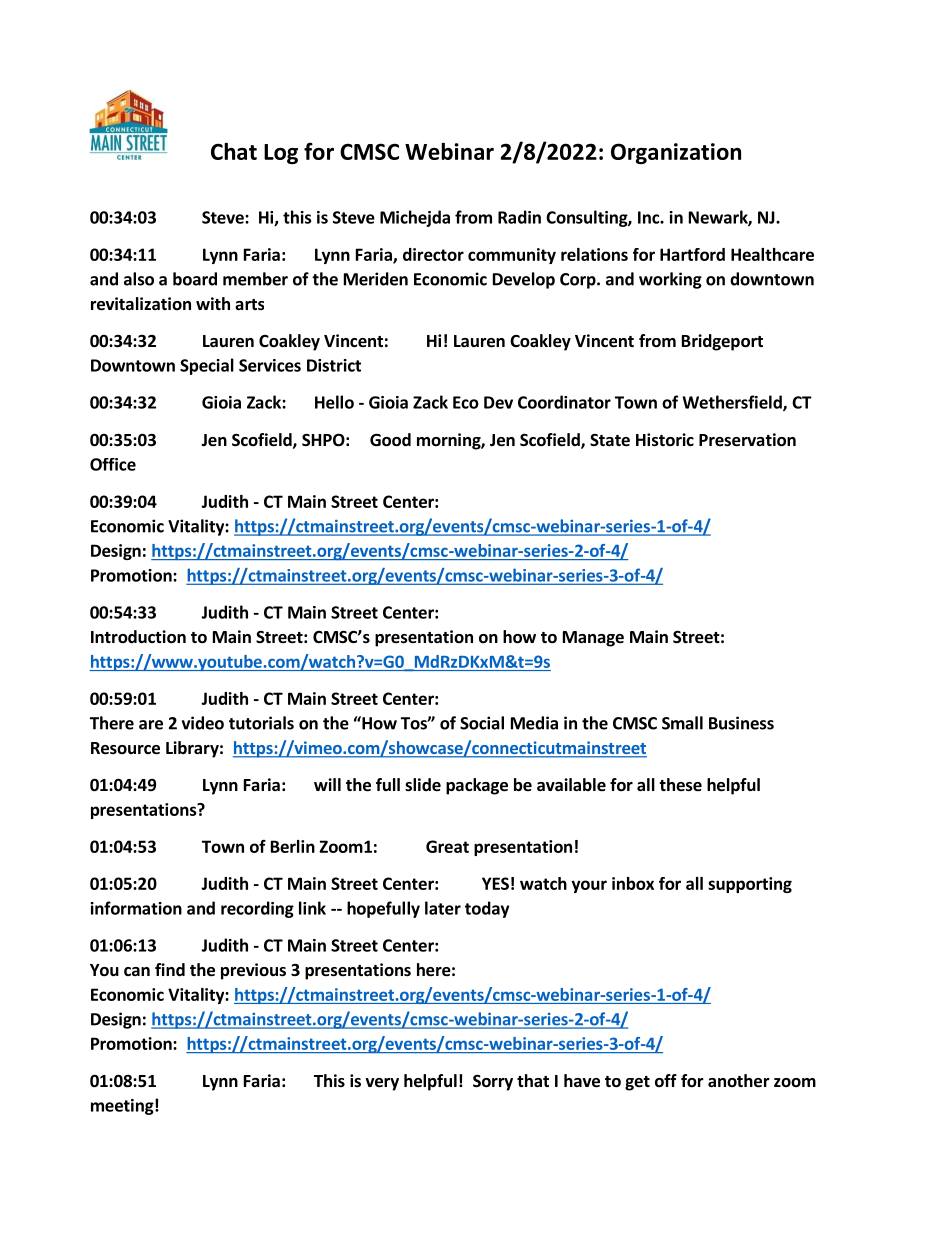  What do you see at coordinates (203, 723) in the page?
I see `video` at bounding box center [203, 723].
